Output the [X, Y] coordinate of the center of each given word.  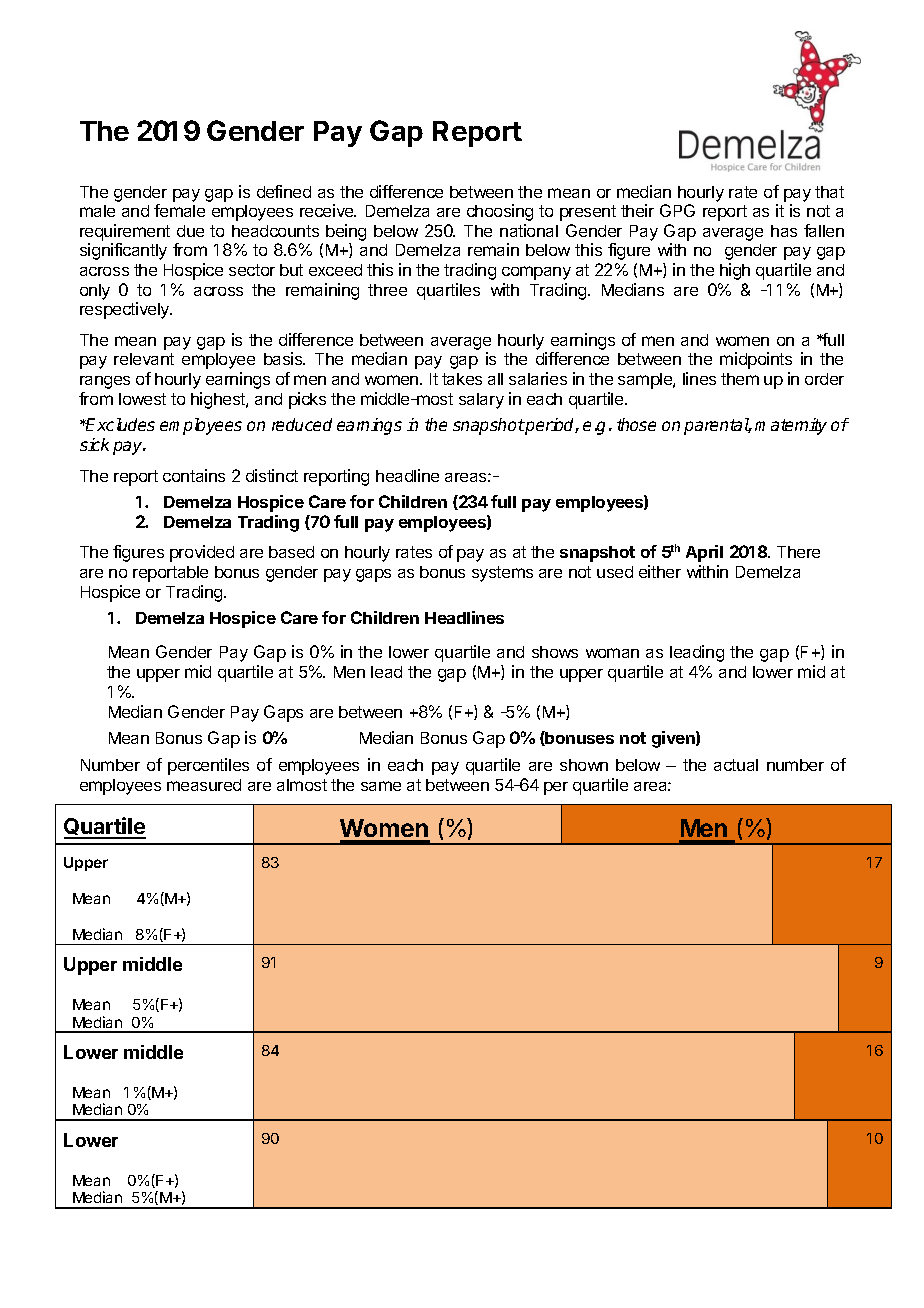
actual [736, 765]
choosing [500, 212]
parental [717, 426]
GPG [677, 210]
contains [194, 475]
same [381, 786]
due [190, 231]
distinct [272, 475]
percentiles [208, 766]
